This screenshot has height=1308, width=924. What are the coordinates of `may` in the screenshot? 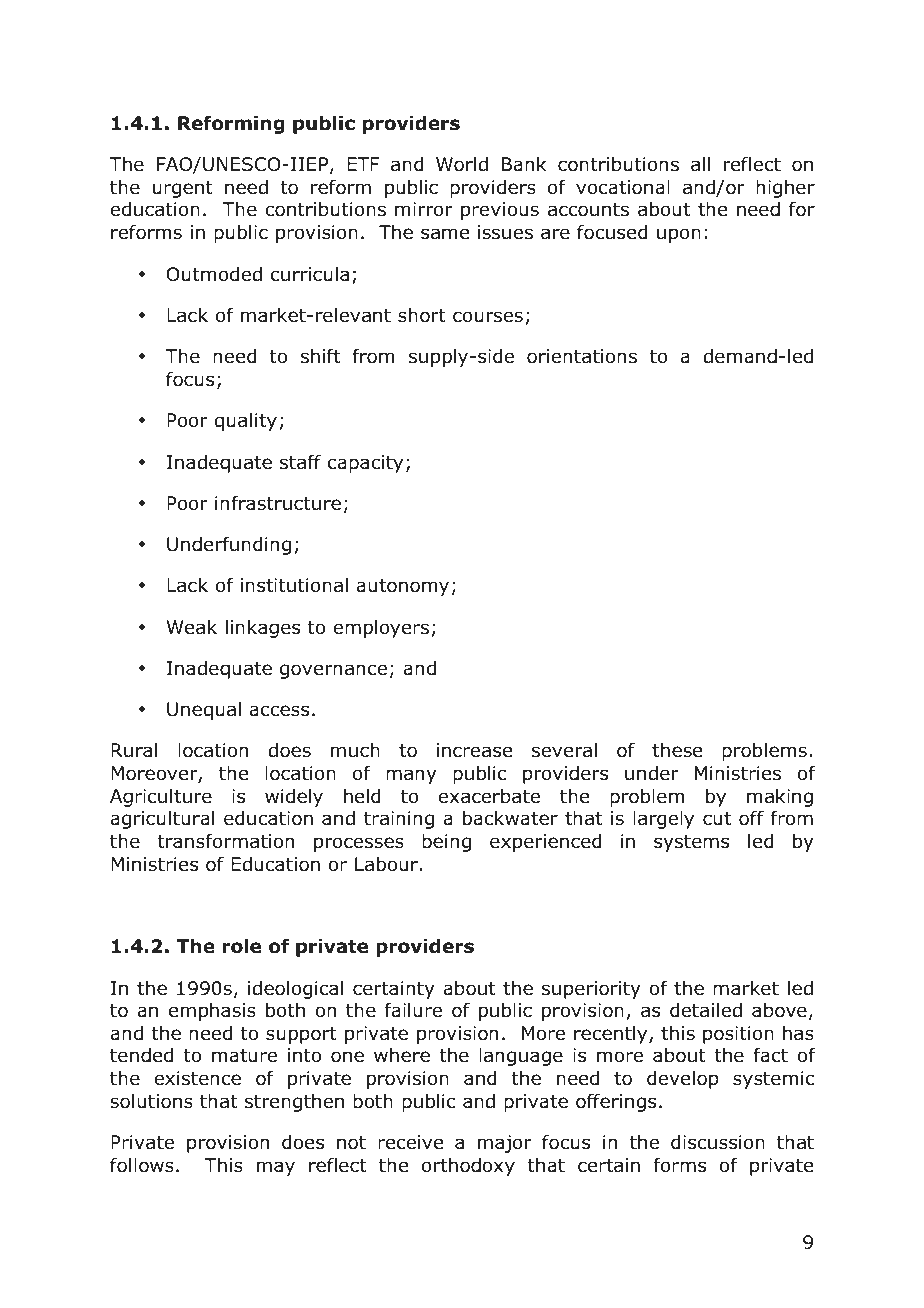 It's located at (276, 1168).
